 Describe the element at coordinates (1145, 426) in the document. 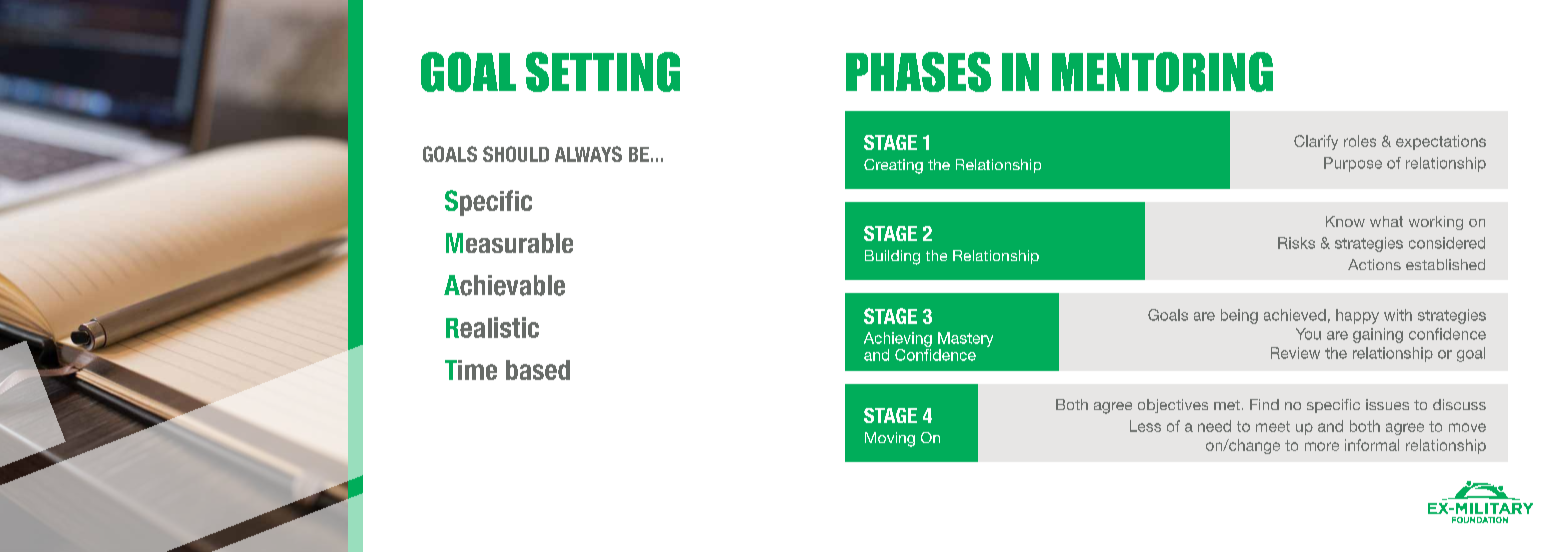

I see `Less` at that location.
